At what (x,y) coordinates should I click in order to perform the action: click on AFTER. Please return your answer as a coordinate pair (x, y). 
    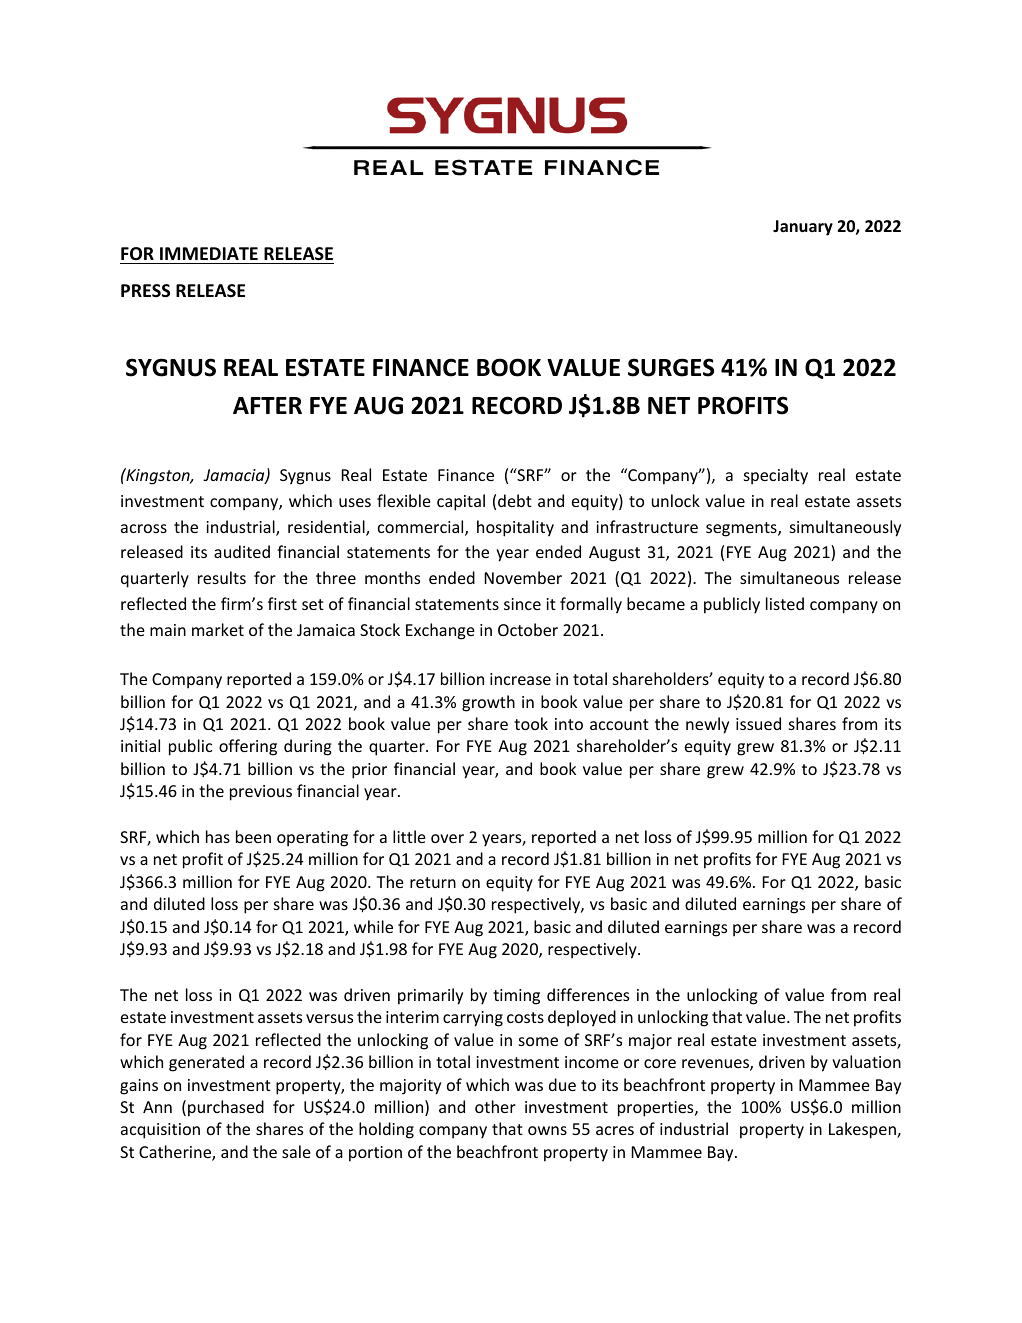
    Looking at the image, I should click on (267, 405).
